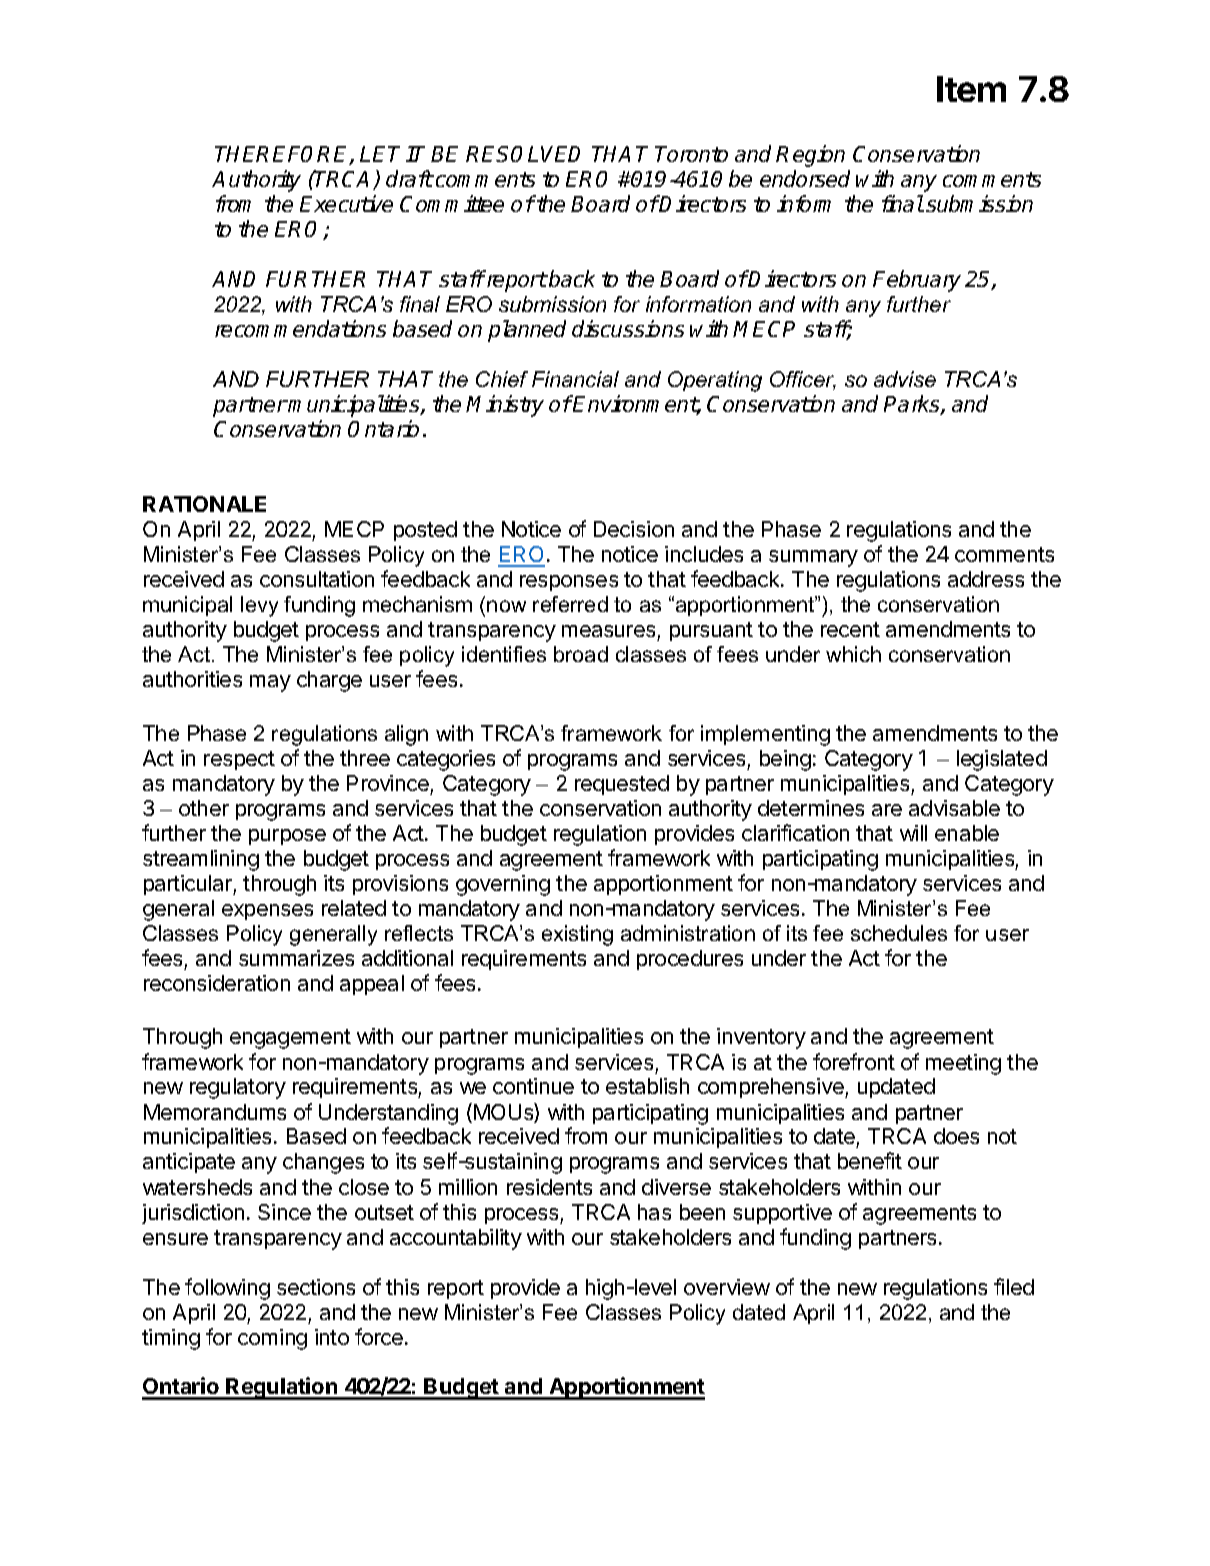 Image resolution: width=1210 pixels, height=1566 pixels. What do you see at coordinates (300, 328) in the image?
I see `recommendations` at bounding box center [300, 328].
